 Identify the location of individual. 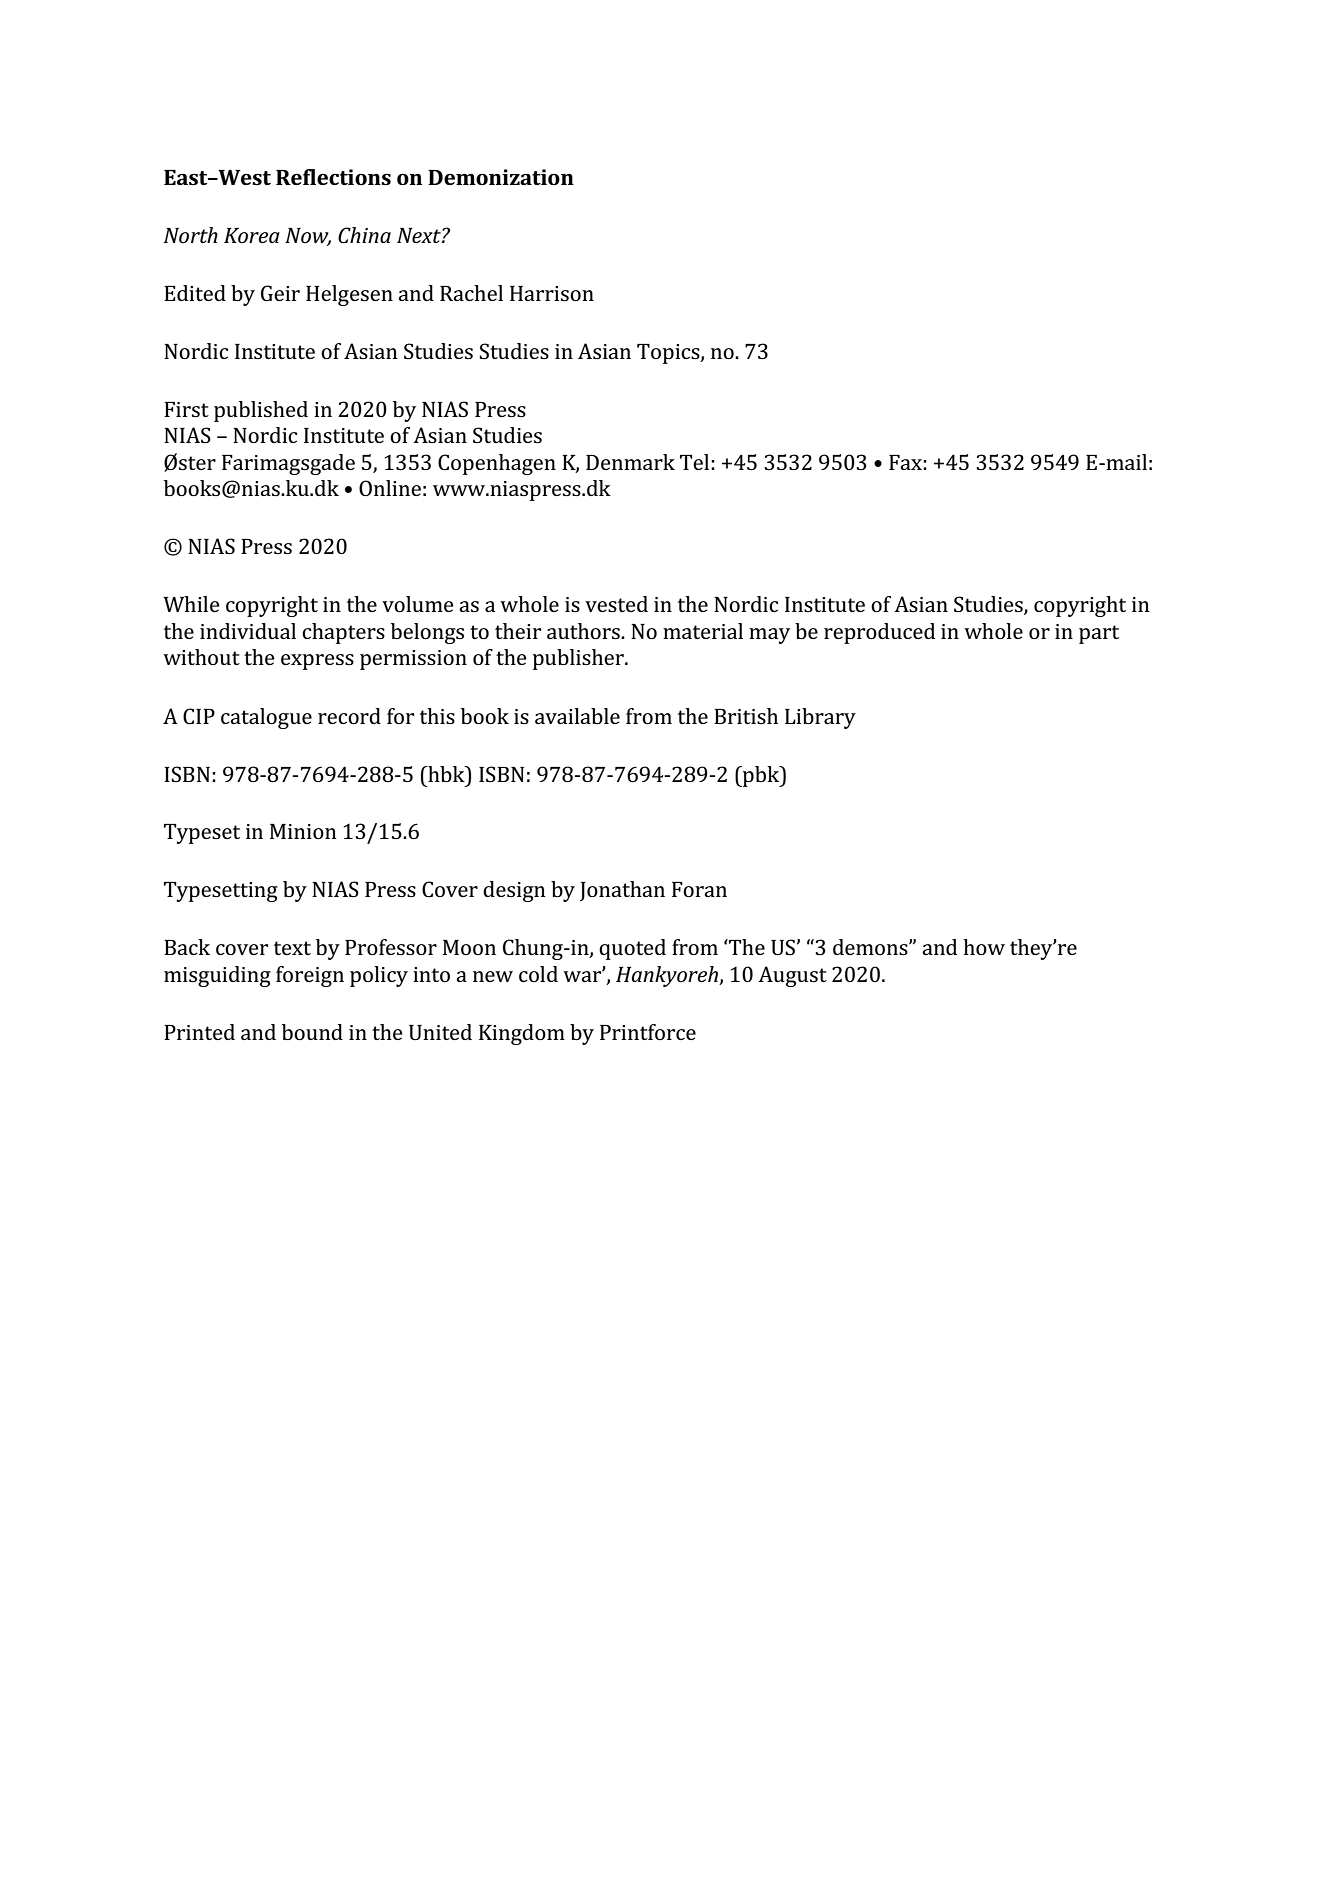
(248, 631).
